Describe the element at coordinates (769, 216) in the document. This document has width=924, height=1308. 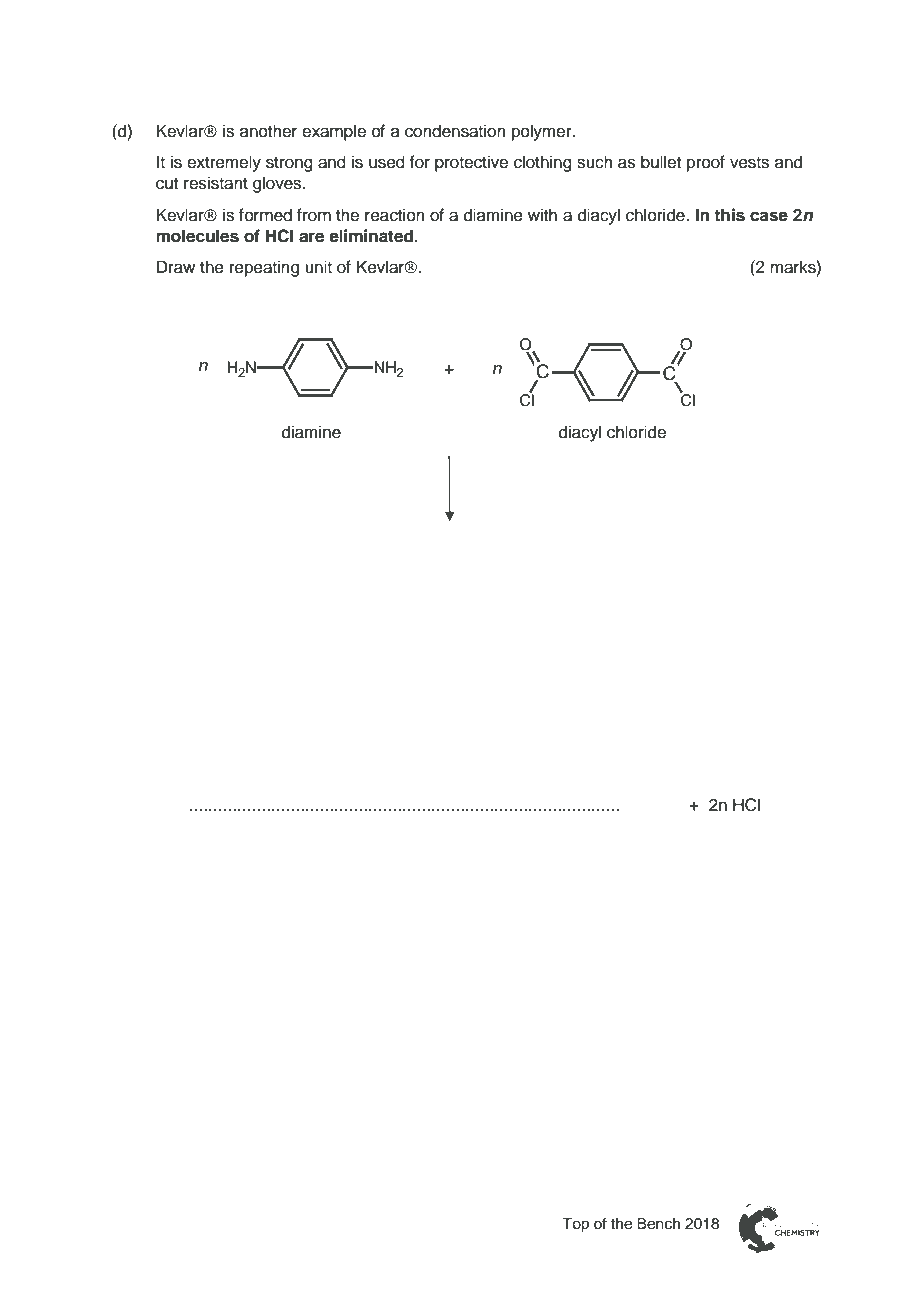
I see `case` at that location.
